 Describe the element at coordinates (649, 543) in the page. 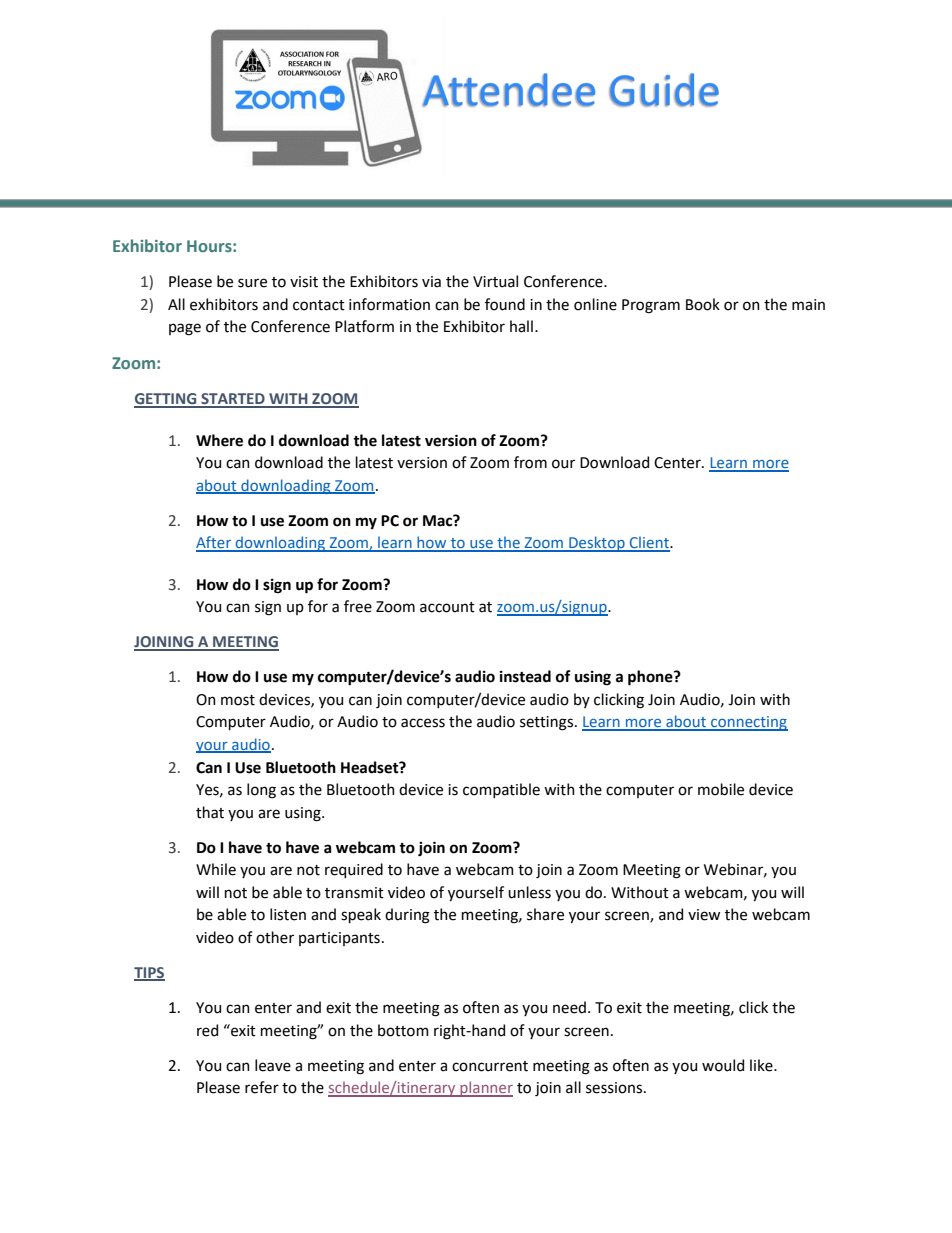

I see `Client` at that location.
